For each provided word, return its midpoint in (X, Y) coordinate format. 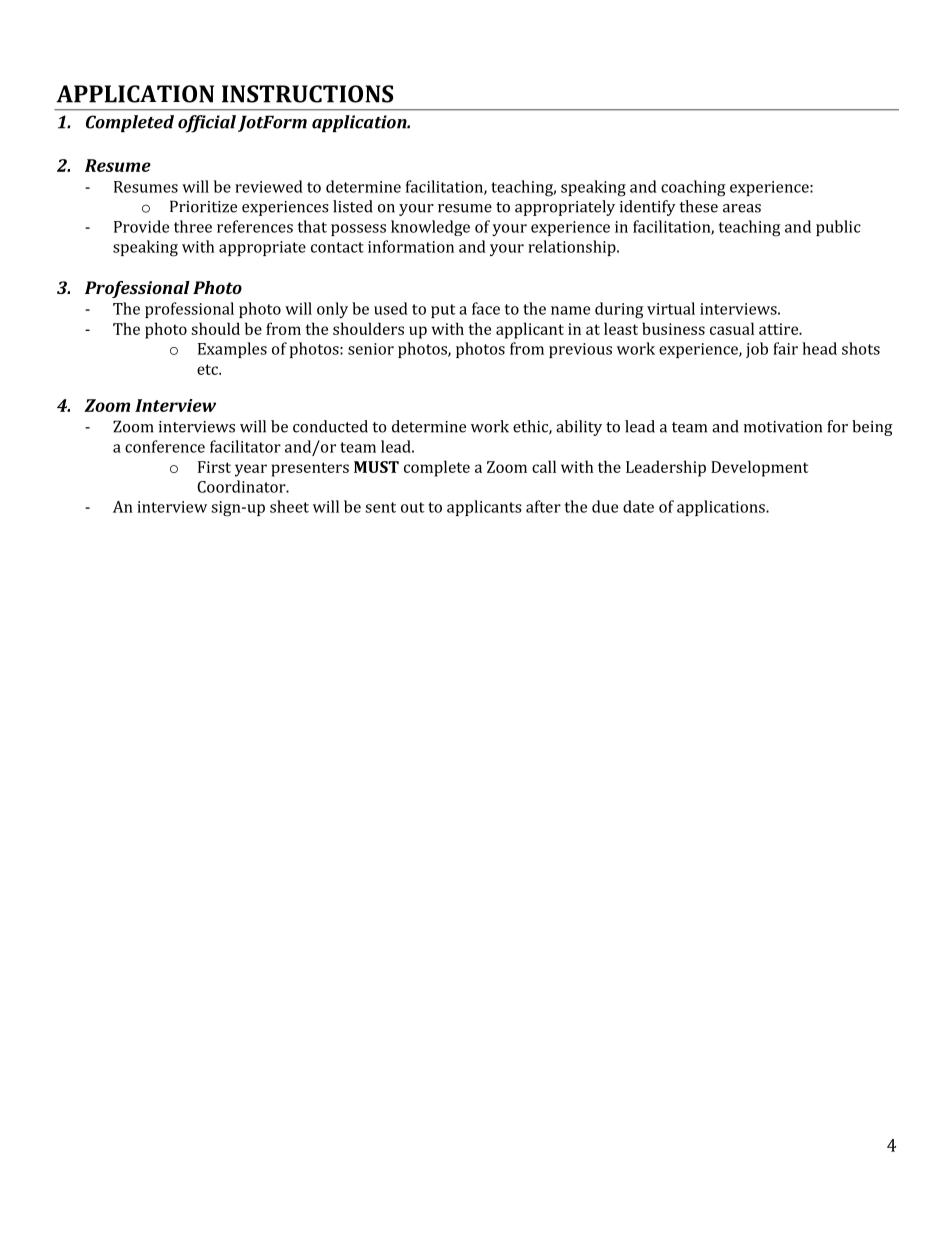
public (838, 228)
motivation (783, 427)
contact (337, 247)
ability (579, 428)
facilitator (245, 446)
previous (580, 350)
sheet (289, 506)
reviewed (269, 186)
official (207, 124)
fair (785, 348)
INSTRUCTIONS (307, 94)
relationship (573, 248)
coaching (693, 188)
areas (742, 208)
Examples (232, 350)
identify (648, 208)
